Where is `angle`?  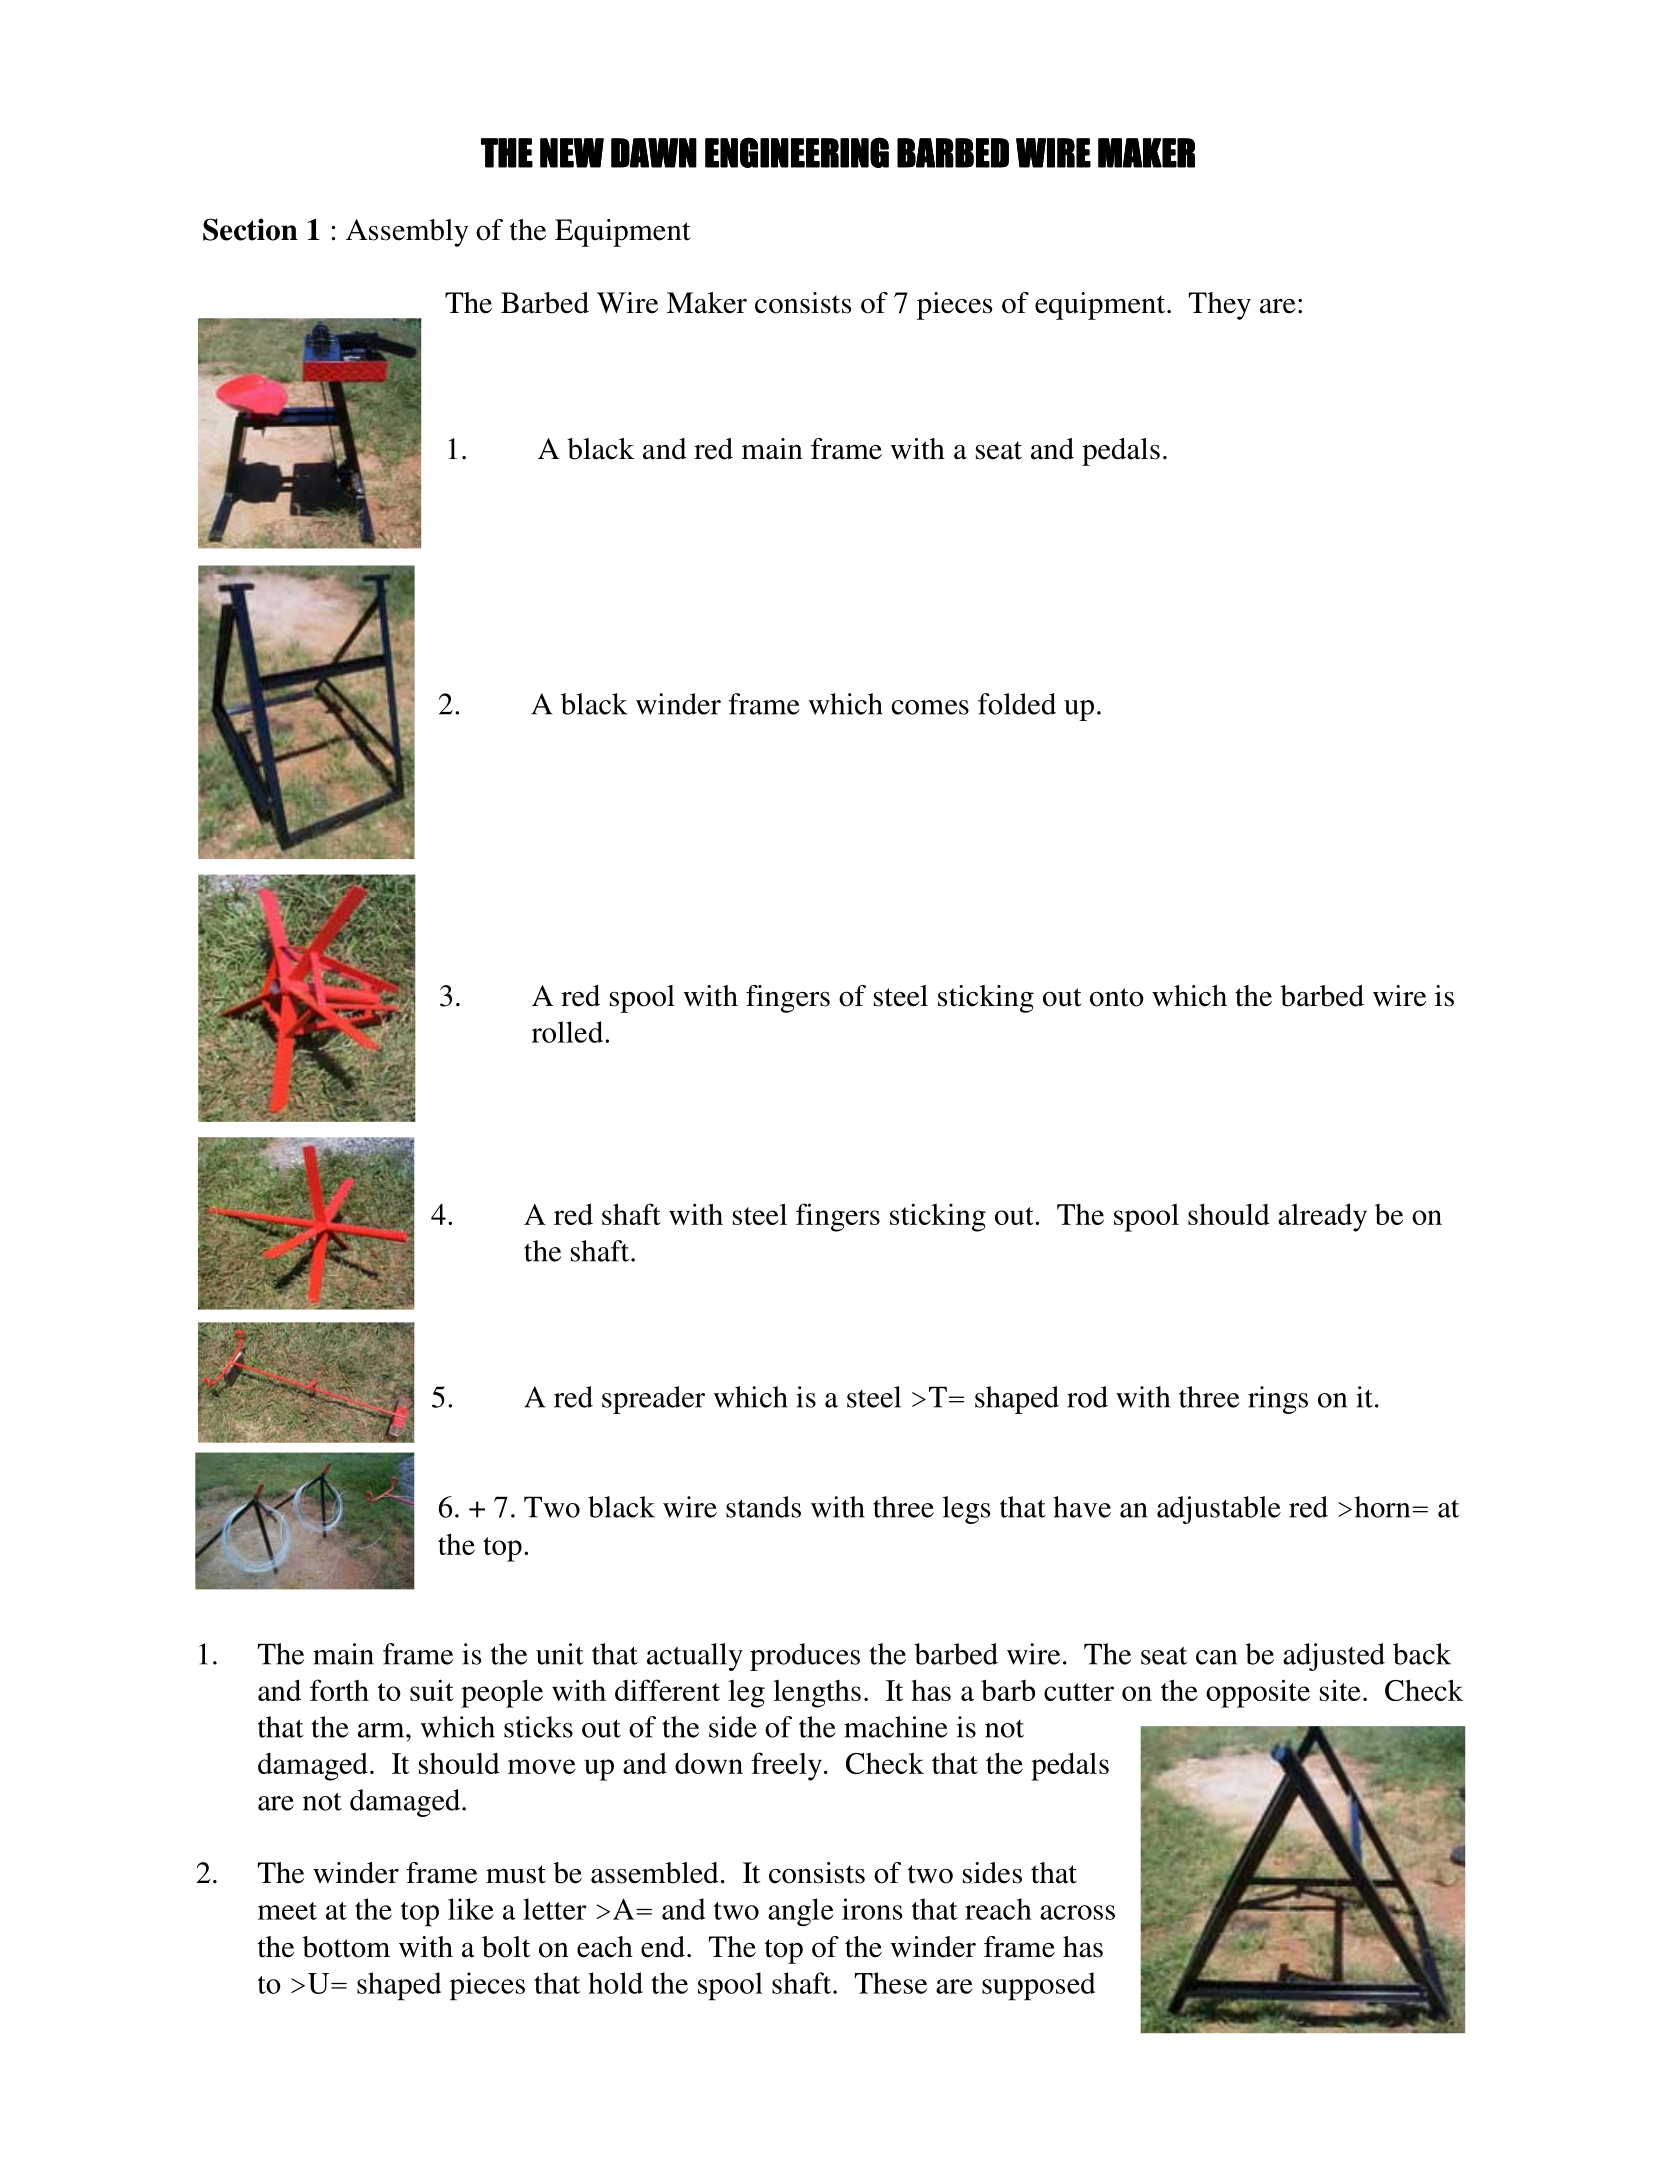 angle is located at coordinates (801, 1912).
